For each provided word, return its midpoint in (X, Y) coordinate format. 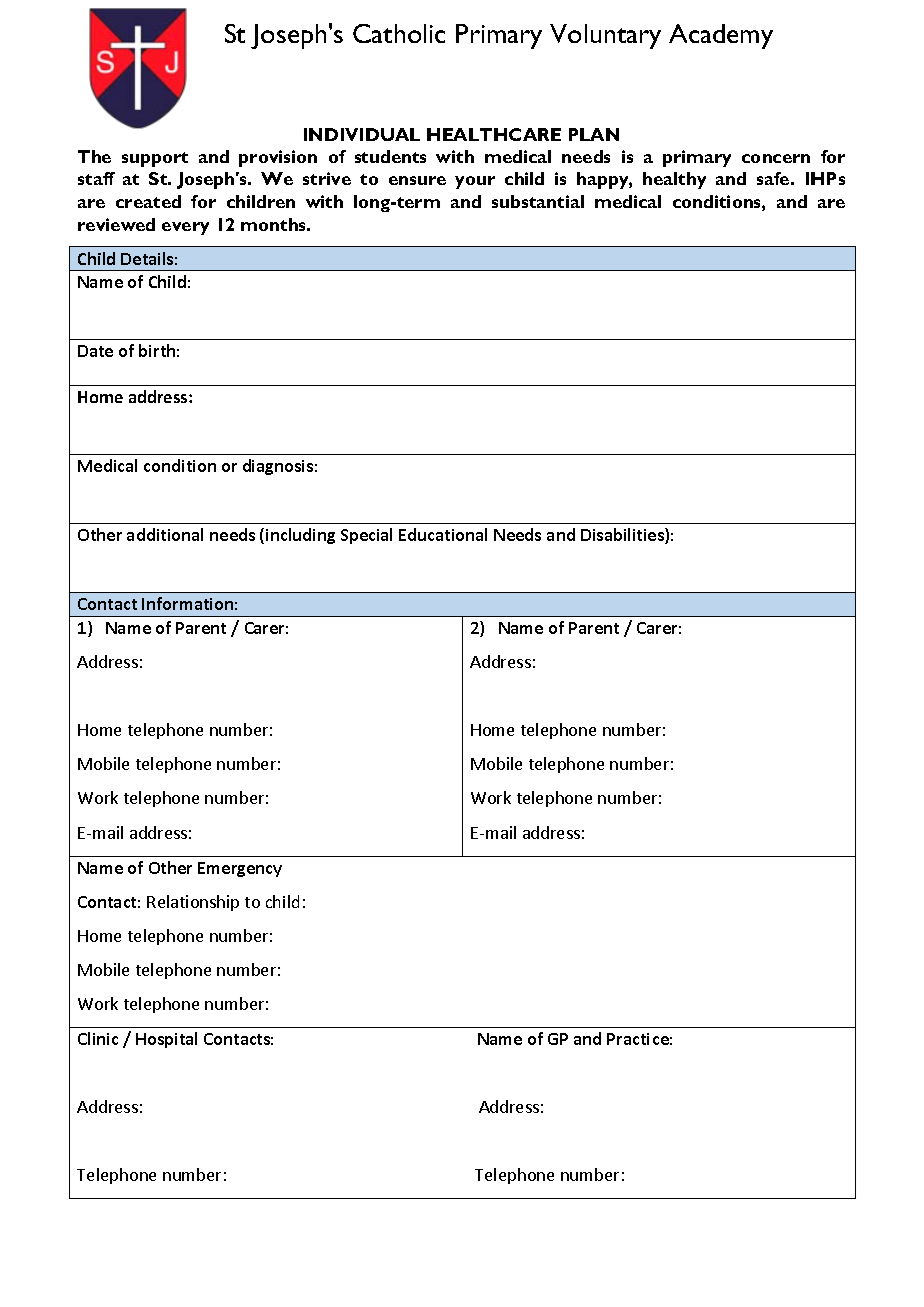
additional (165, 534)
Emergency (240, 869)
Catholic (399, 33)
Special (366, 536)
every (185, 228)
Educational (443, 534)
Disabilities (623, 536)
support (155, 159)
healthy (674, 180)
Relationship (193, 903)
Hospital (166, 1040)
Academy (721, 36)
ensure (417, 180)
